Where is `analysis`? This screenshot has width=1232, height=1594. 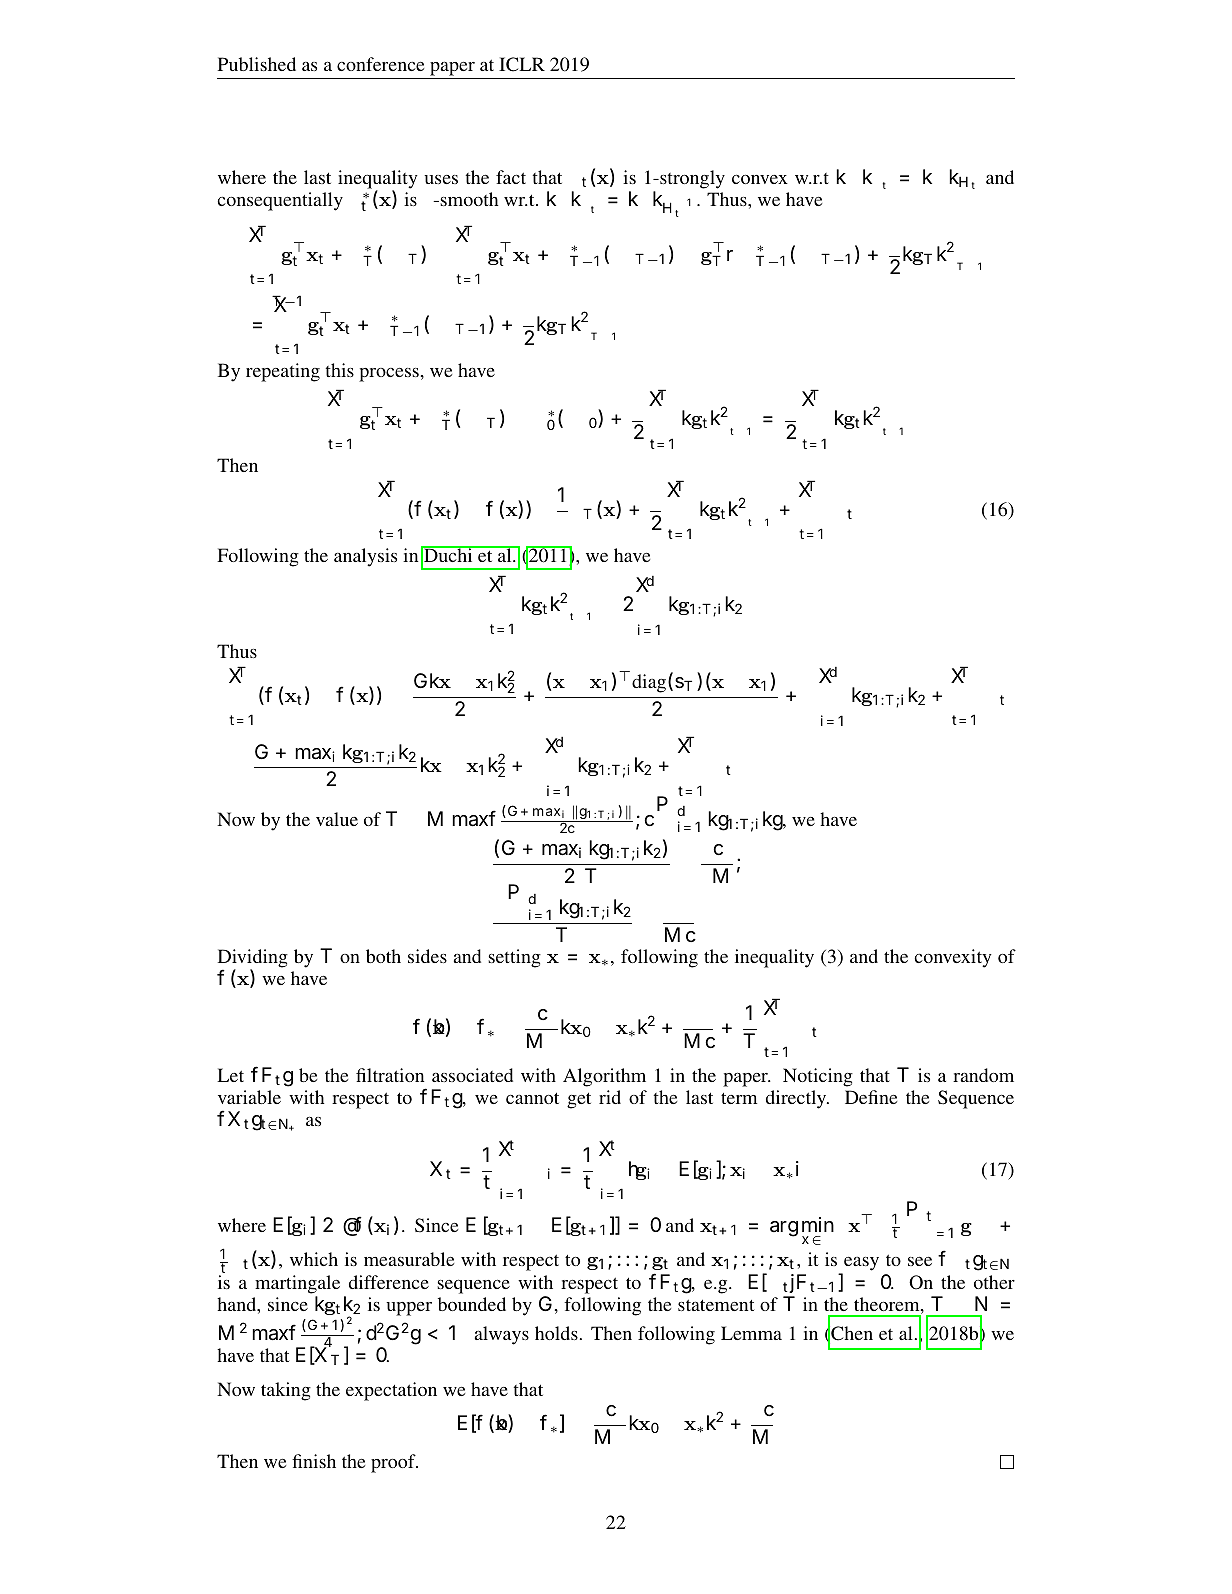 analysis is located at coordinates (365, 557).
